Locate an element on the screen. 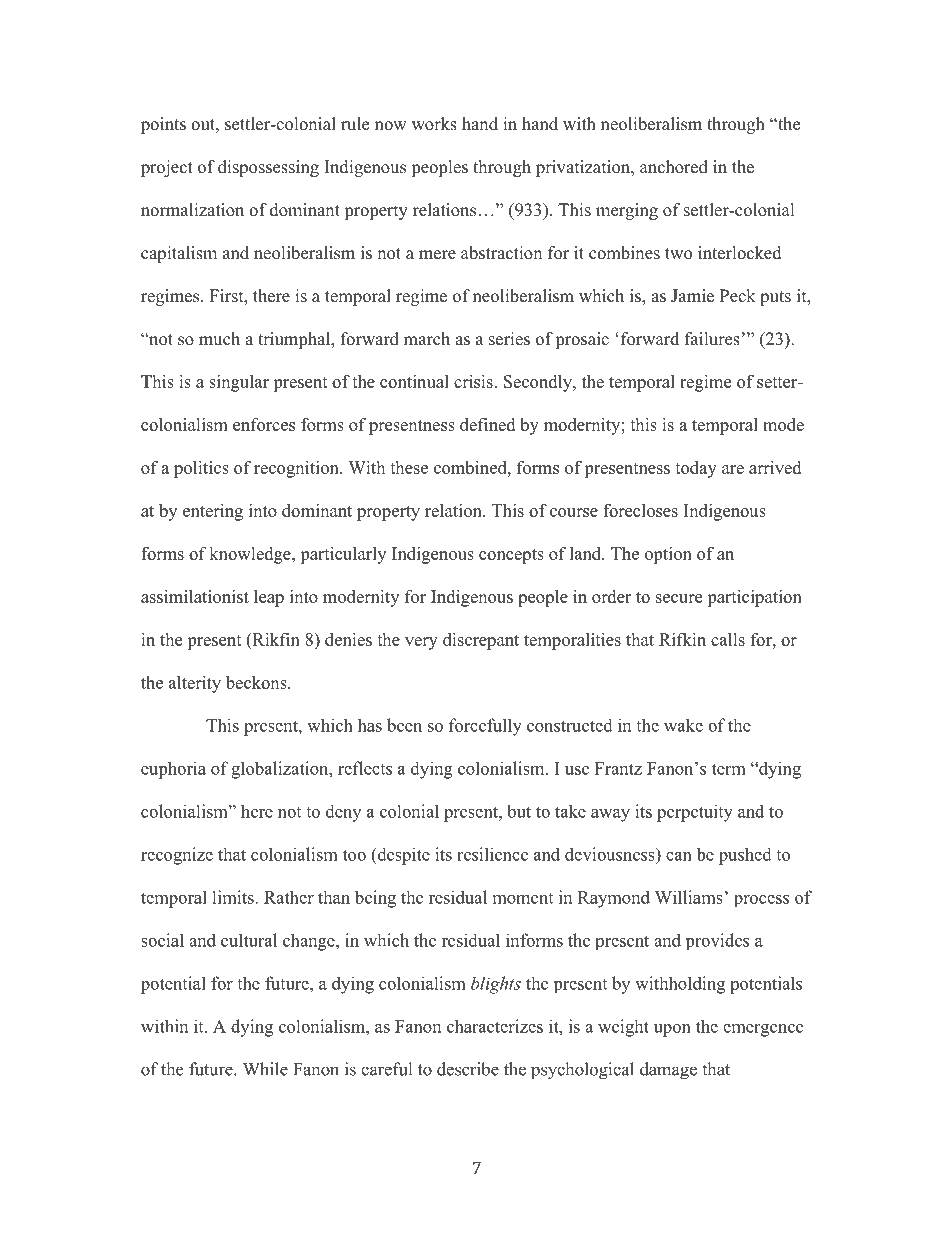 This screenshot has height=1233, width=952. concepts is located at coordinates (511, 556).
